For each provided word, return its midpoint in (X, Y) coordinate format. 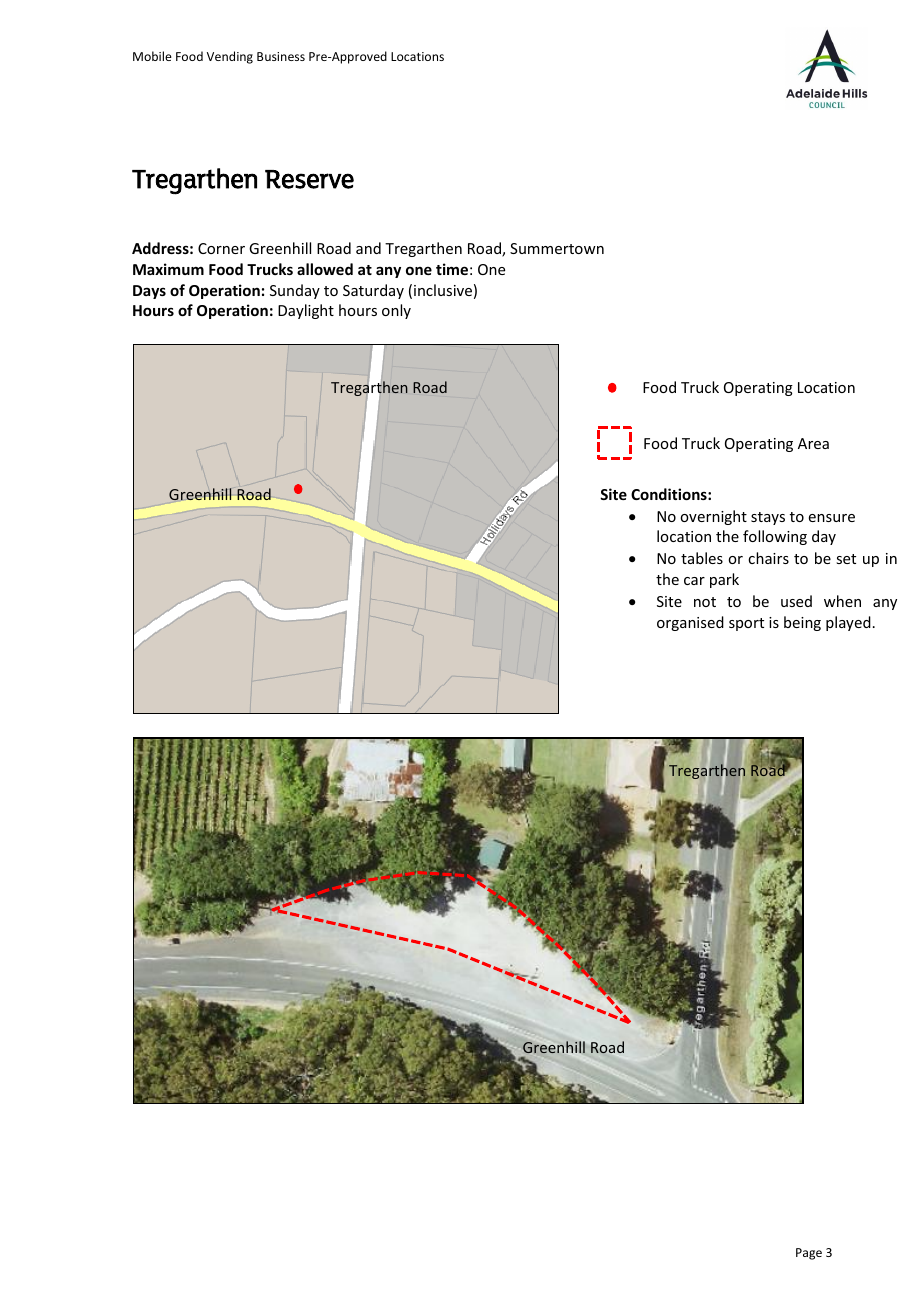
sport (746, 624)
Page (809, 1254)
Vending (230, 57)
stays (768, 518)
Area (813, 443)
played (848, 623)
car (694, 581)
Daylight (306, 311)
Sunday (295, 291)
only (396, 311)
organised (690, 623)
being (802, 623)
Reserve (309, 179)
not (705, 602)
